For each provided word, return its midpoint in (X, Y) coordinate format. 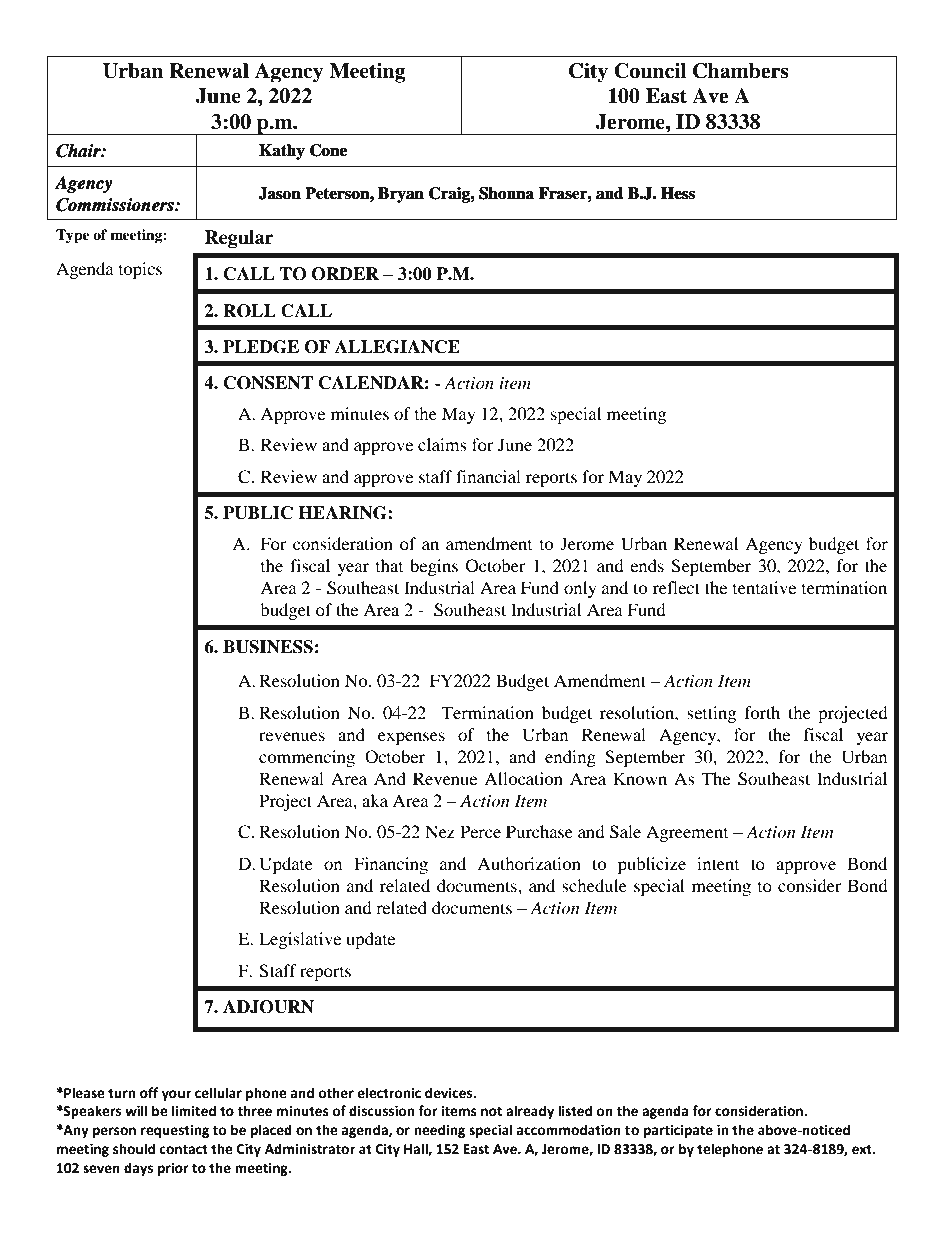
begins (434, 567)
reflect (676, 587)
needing (439, 1131)
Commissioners (116, 205)
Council (650, 71)
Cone (328, 150)
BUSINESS (268, 647)
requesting (175, 1131)
